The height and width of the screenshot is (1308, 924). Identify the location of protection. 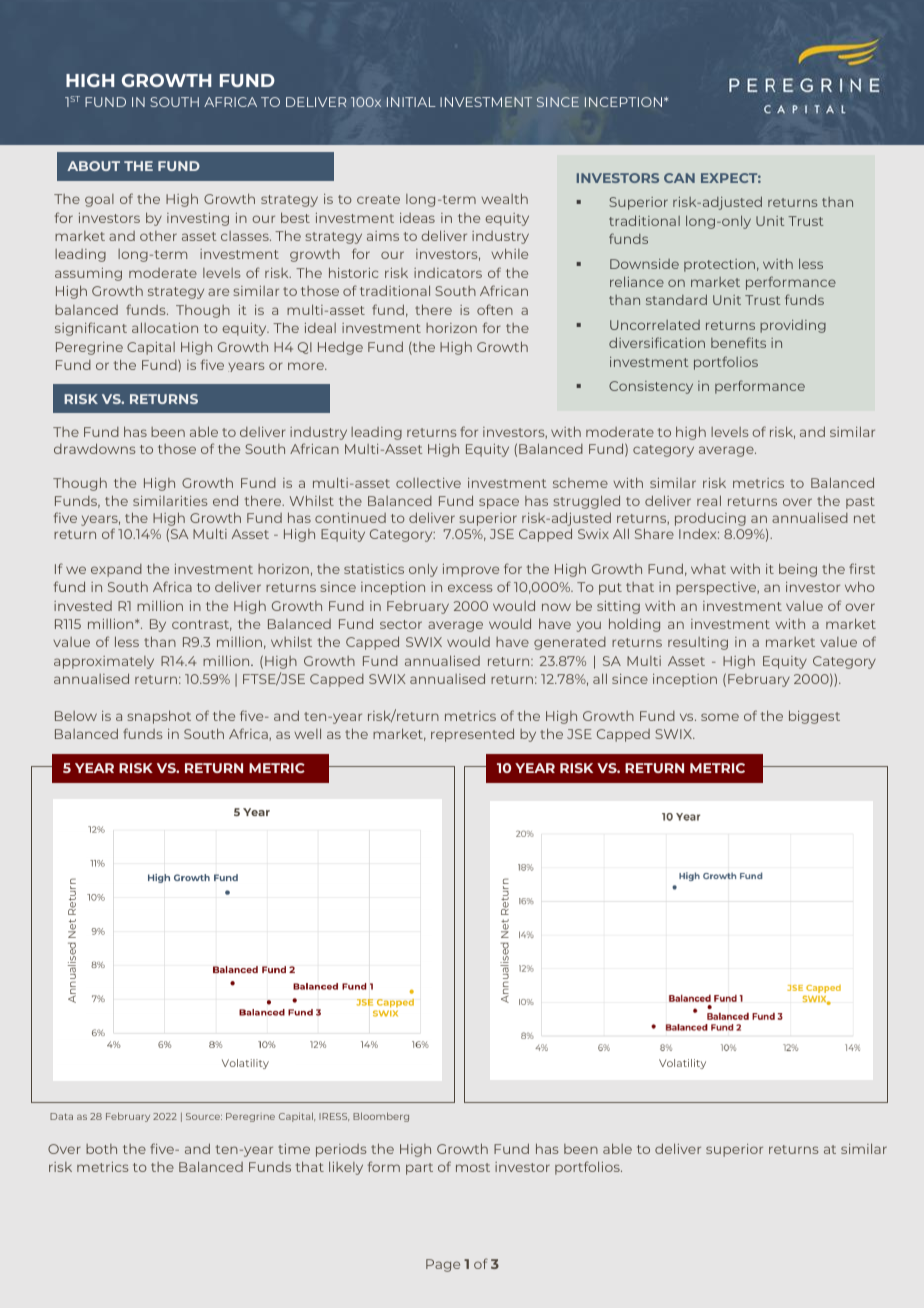
(719, 265).
